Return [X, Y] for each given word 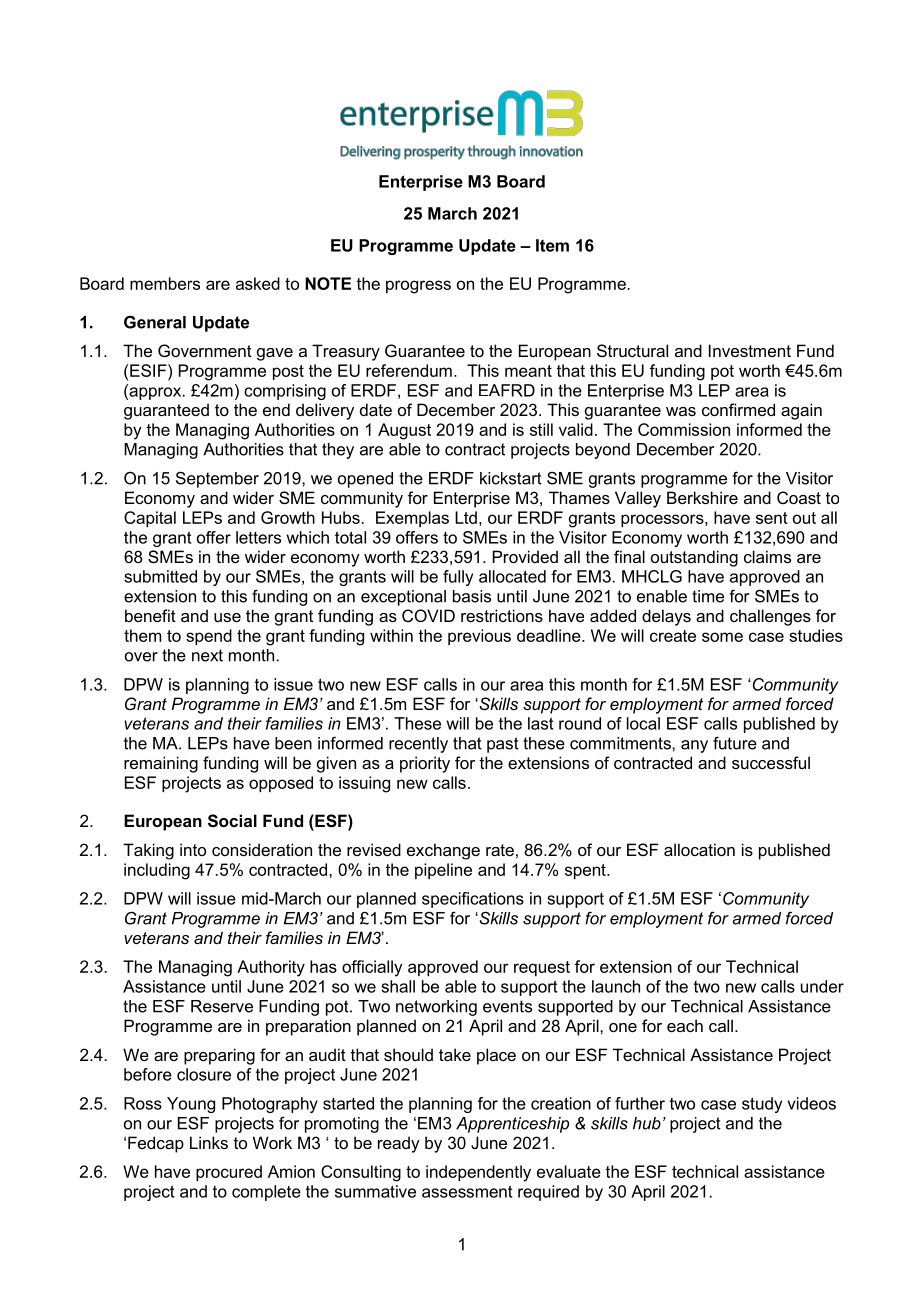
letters [258, 537]
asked [258, 283]
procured [229, 1173]
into [193, 849]
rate [500, 850]
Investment [750, 350]
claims [767, 556]
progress [418, 287]
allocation [699, 849]
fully [458, 578]
